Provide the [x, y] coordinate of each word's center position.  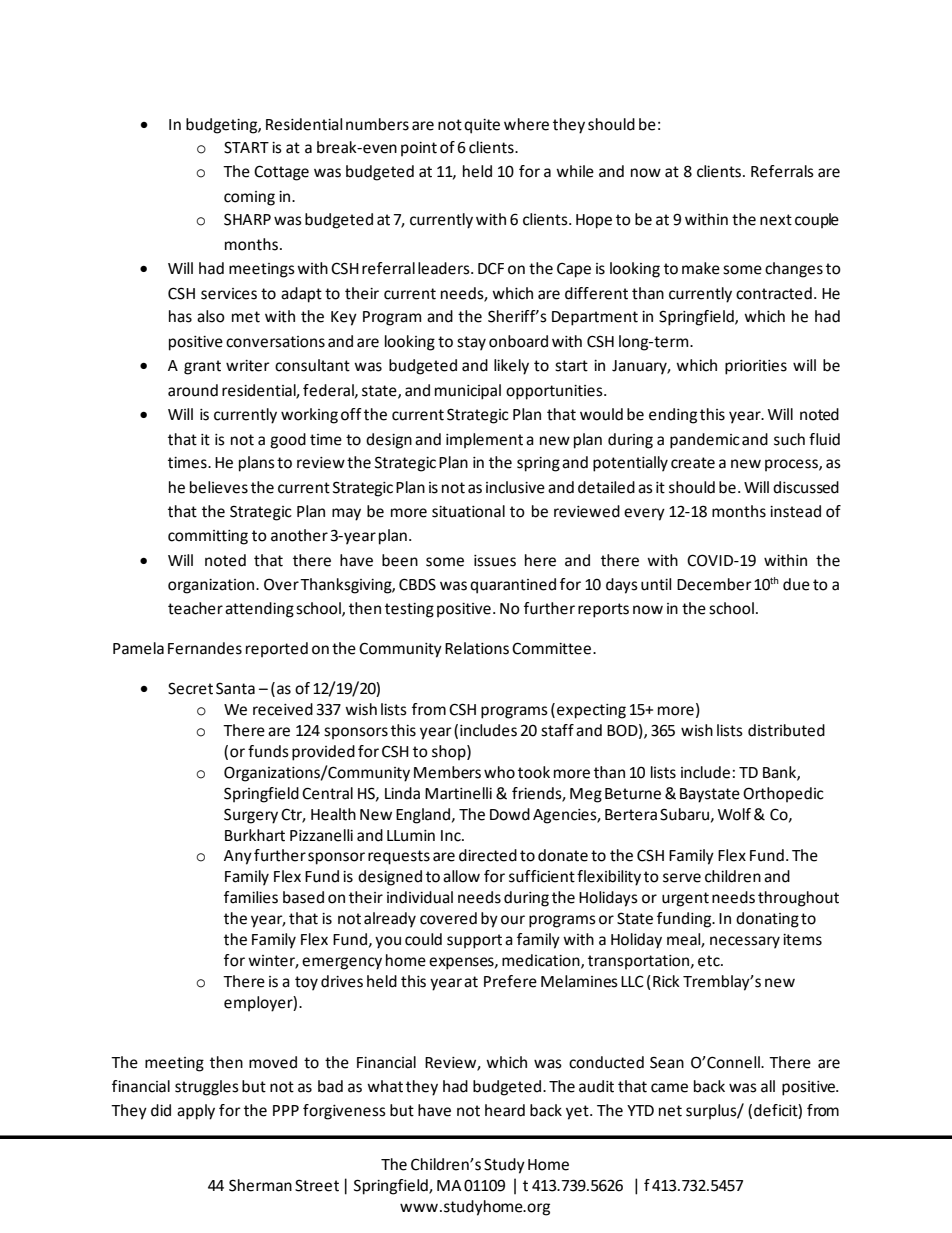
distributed [786, 730]
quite [482, 126]
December [714, 584]
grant [202, 367]
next [776, 220]
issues [495, 561]
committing [208, 537]
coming [249, 198]
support [474, 941]
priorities [756, 367]
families [251, 897]
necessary [745, 942]
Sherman [260, 1185]
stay [471, 343]
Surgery [251, 816]
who [499, 772]
